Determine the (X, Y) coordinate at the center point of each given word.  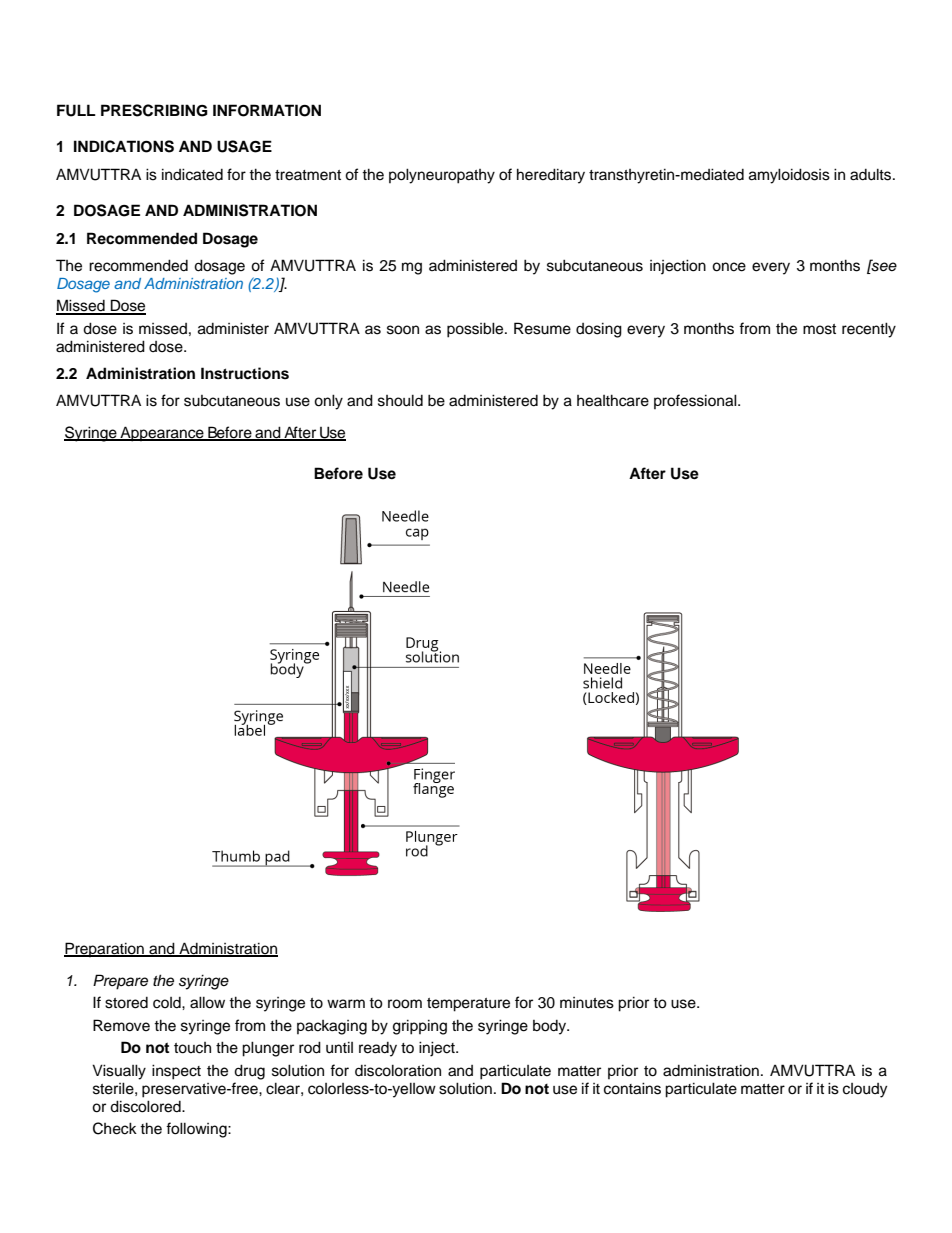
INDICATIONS (124, 146)
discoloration (398, 1070)
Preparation (105, 949)
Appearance (162, 434)
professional (696, 401)
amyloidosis (789, 176)
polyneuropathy (442, 176)
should (400, 400)
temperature (468, 1005)
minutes (587, 1003)
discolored (146, 1106)
